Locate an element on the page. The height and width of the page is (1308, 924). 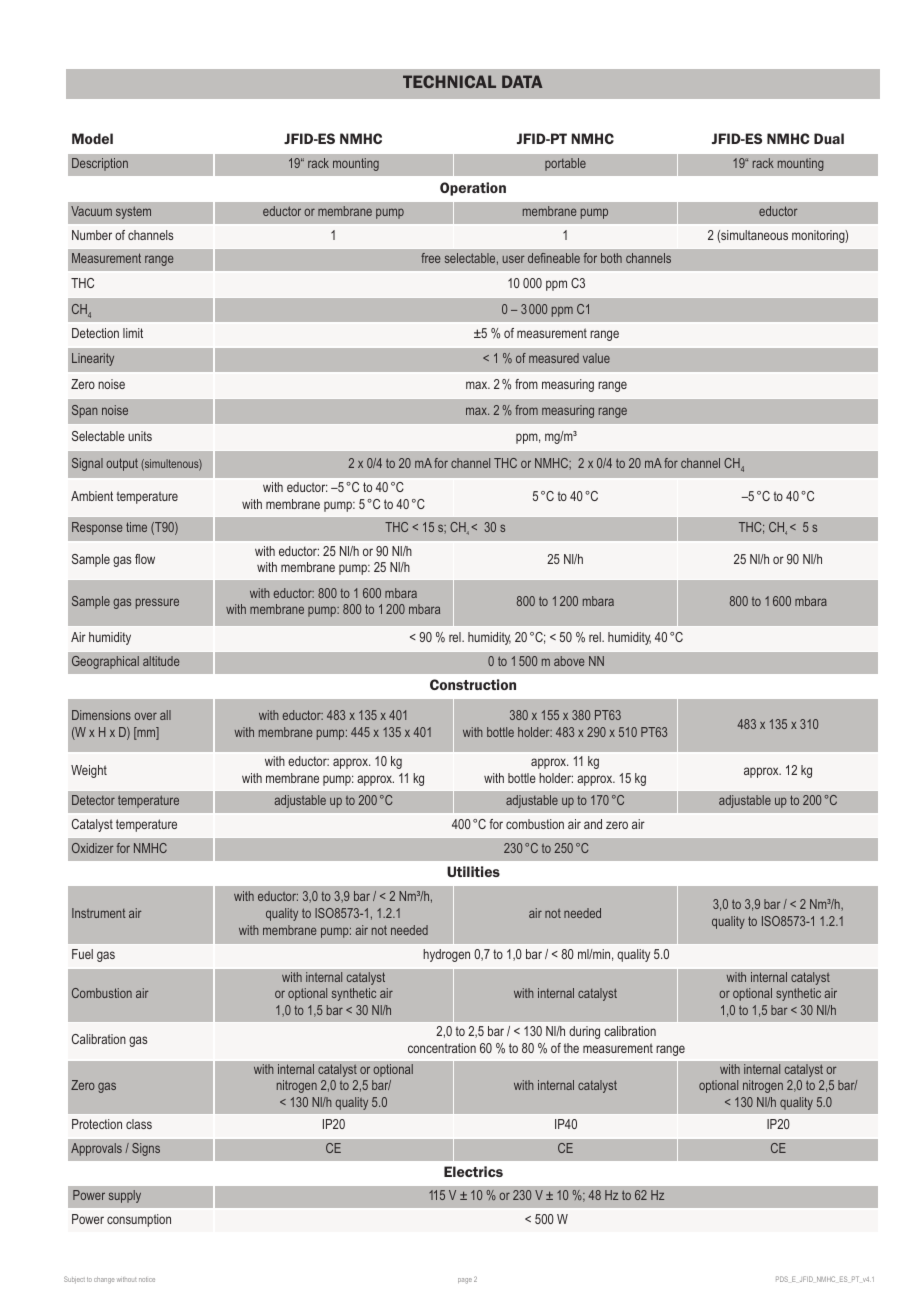
Model is located at coordinates (92, 138).
